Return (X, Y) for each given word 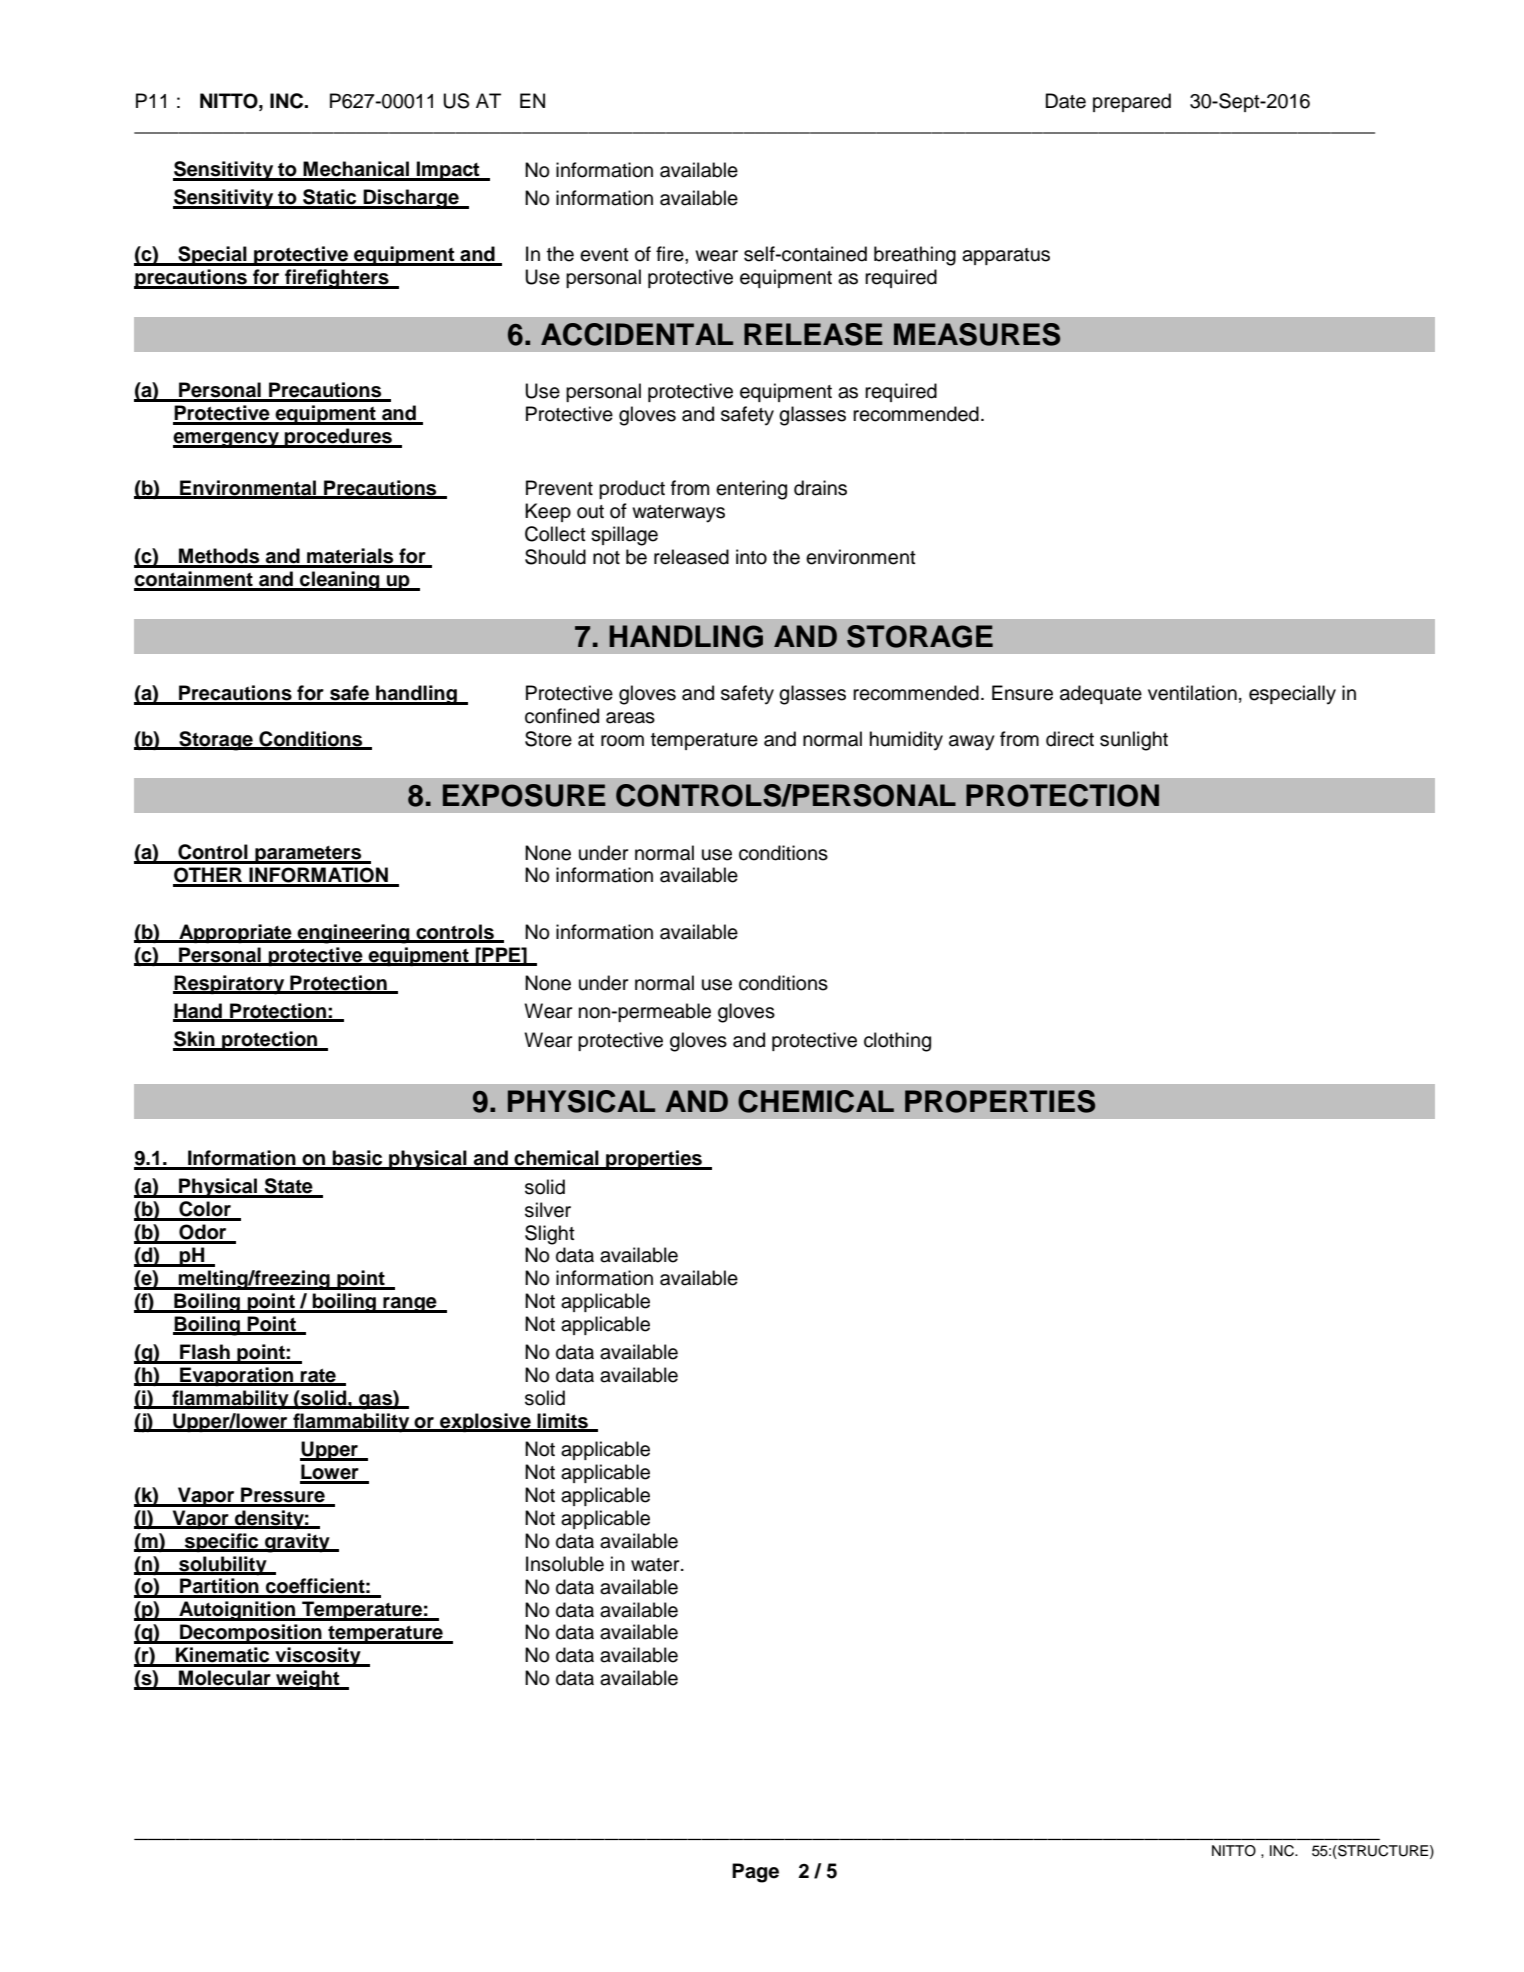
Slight (550, 1235)
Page (755, 1873)
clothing (897, 1042)
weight (308, 1680)
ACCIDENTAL (637, 334)
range (410, 1305)
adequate (1101, 694)
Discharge (411, 199)
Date (1066, 101)
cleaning (340, 581)
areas (630, 718)
